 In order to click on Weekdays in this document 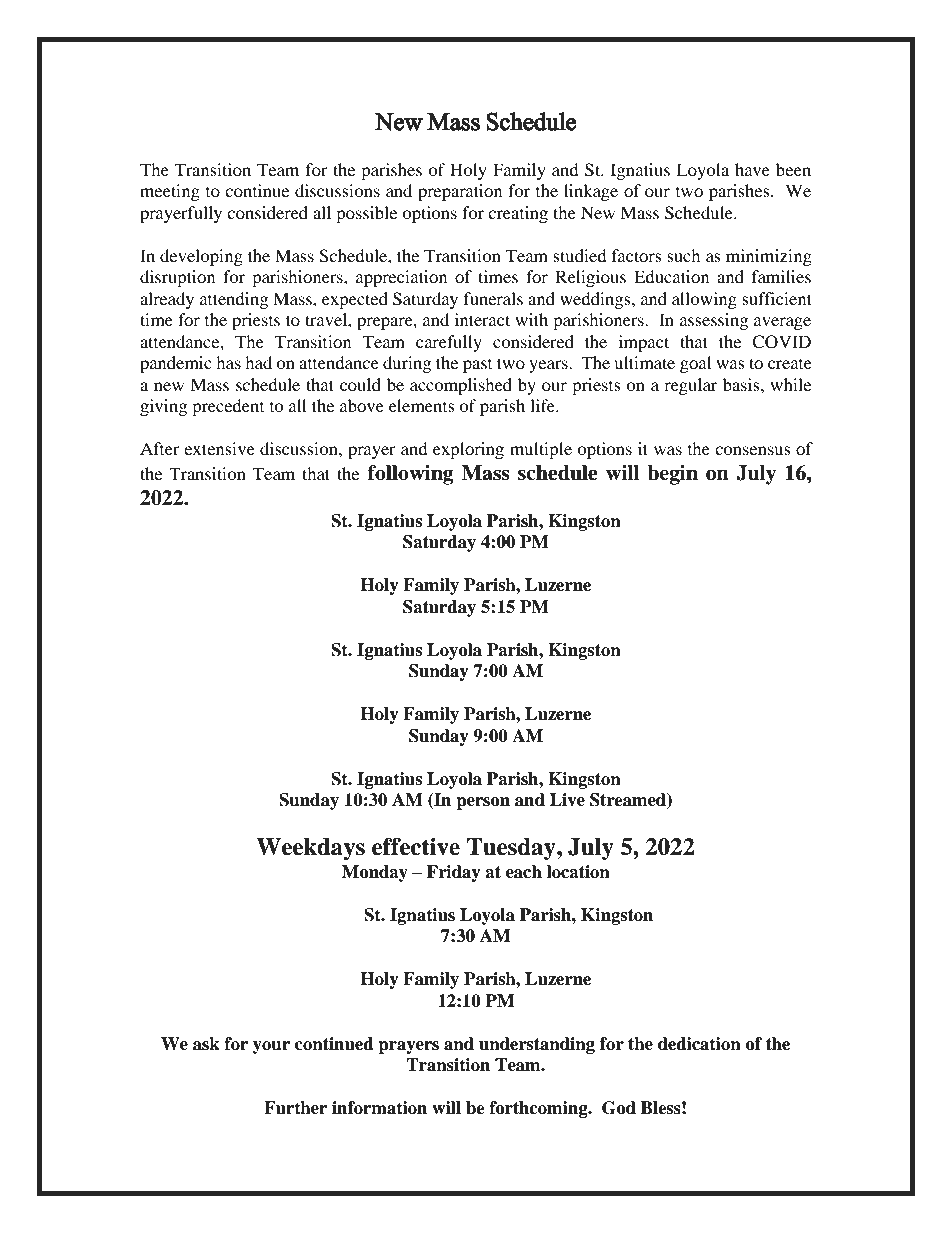, I will do `click(310, 849)`.
